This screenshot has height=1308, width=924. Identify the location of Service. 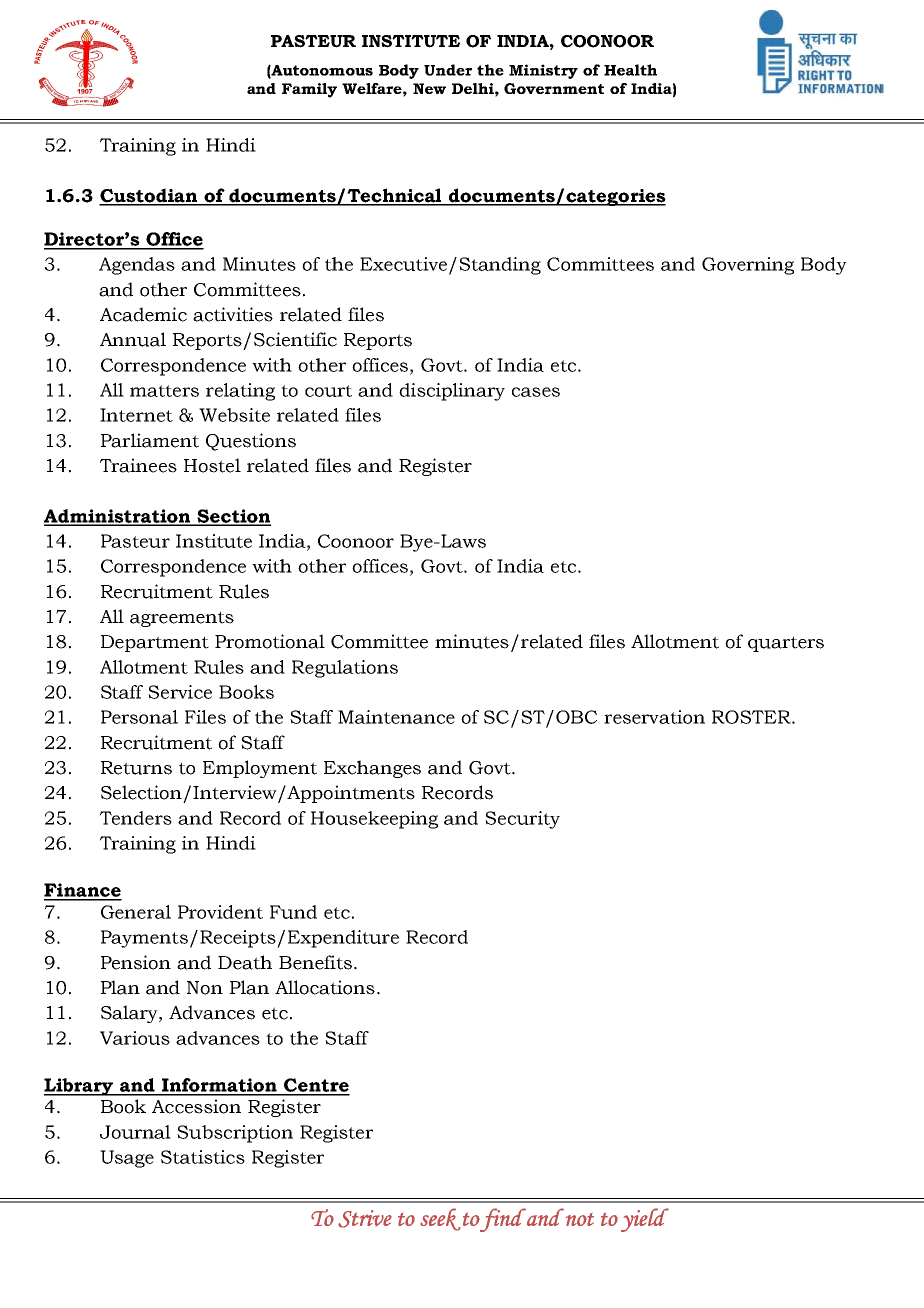
(180, 692).
